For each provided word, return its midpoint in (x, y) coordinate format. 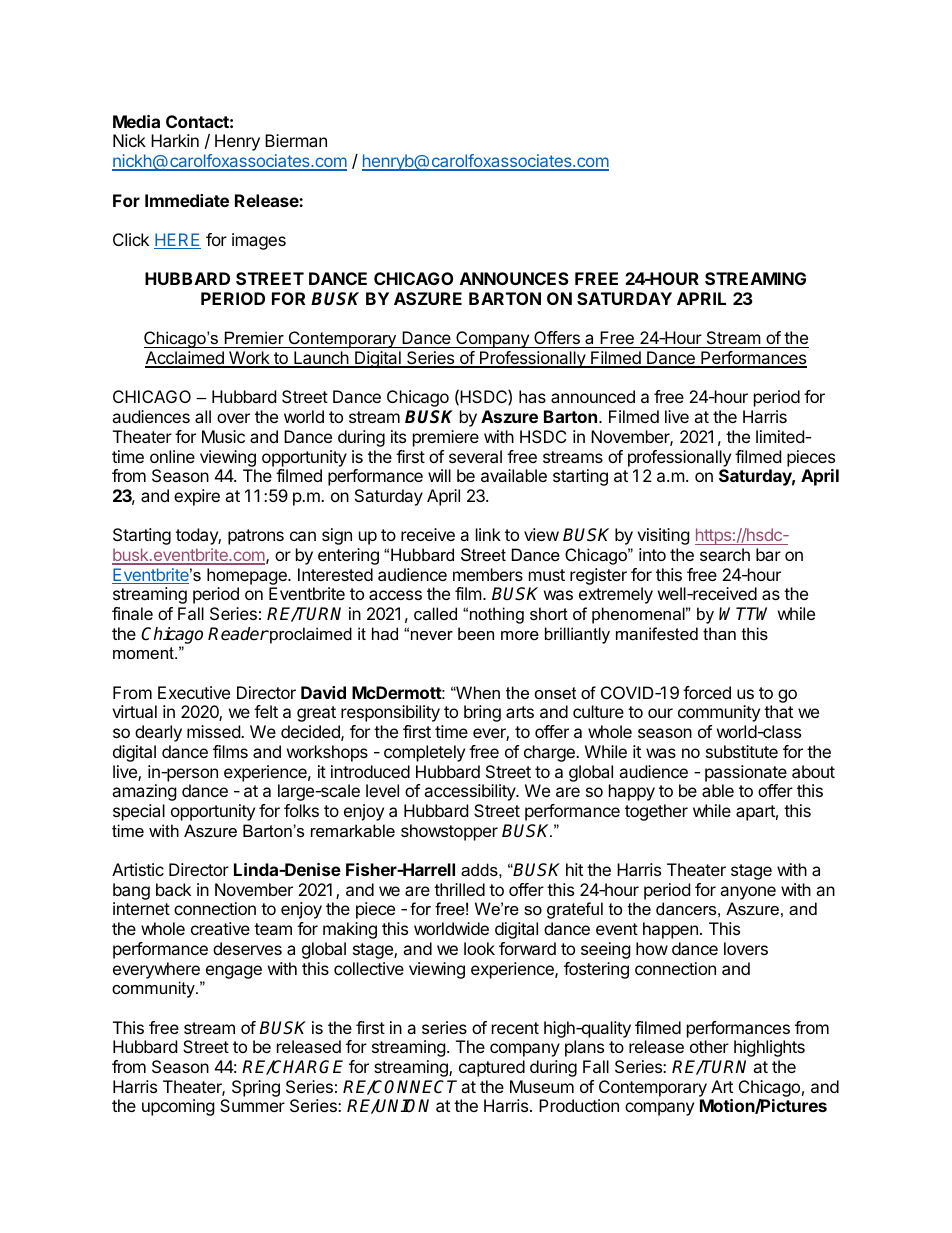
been (476, 633)
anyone (748, 893)
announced (593, 396)
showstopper (449, 832)
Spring (256, 1088)
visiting (663, 536)
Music (223, 436)
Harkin (175, 140)
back (173, 889)
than (719, 633)
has (532, 396)
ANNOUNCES (514, 278)
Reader (238, 634)
